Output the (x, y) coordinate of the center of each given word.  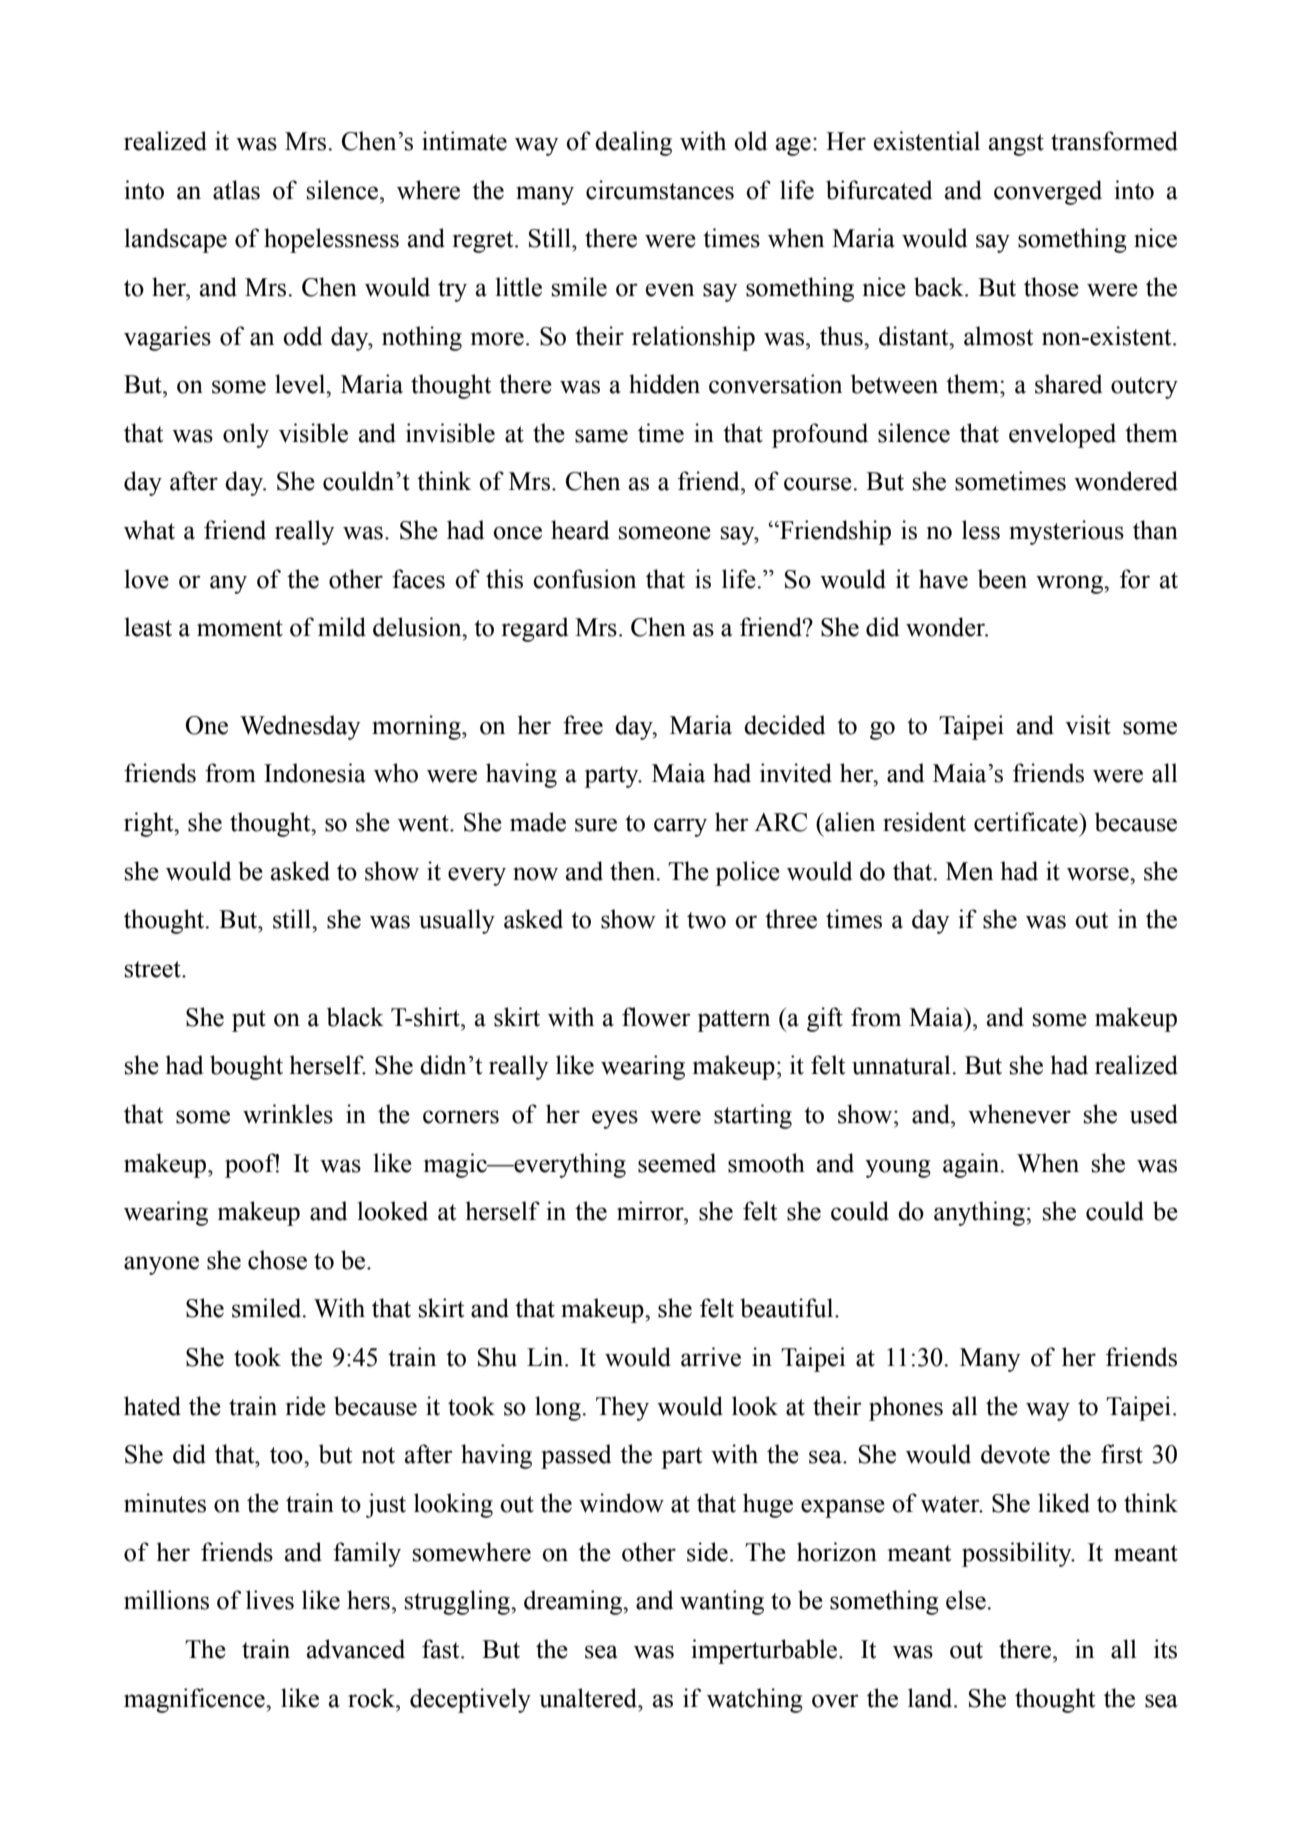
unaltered (589, 1698)
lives (270, 1600)
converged (1048, 192)
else (967, 1600)
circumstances (660, 190)
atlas (236, 190)
